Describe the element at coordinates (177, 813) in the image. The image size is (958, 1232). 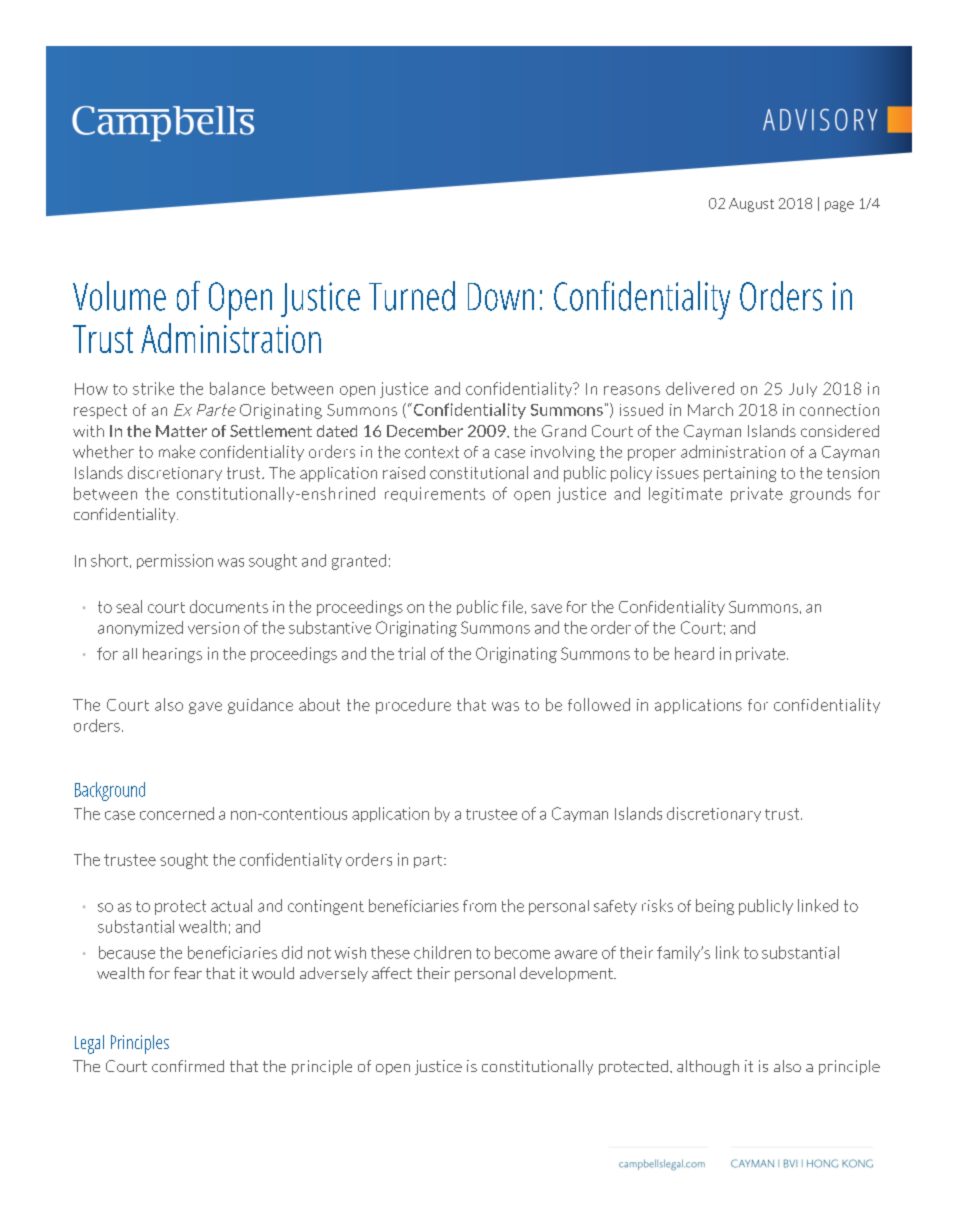
I see `concerned` at that location.
